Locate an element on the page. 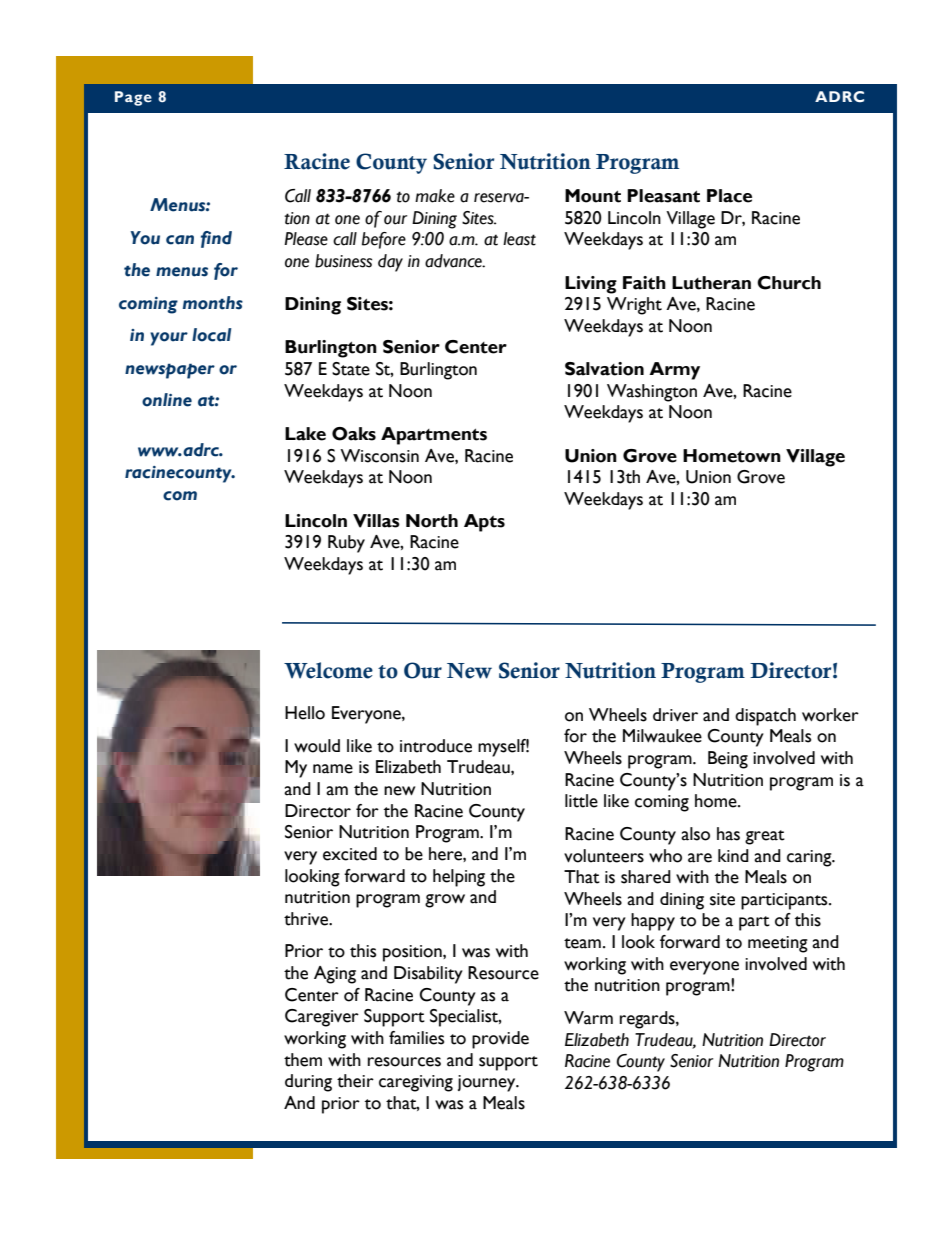 This document has height=1233, width=952. helping is located at coordinates (459, 878).
